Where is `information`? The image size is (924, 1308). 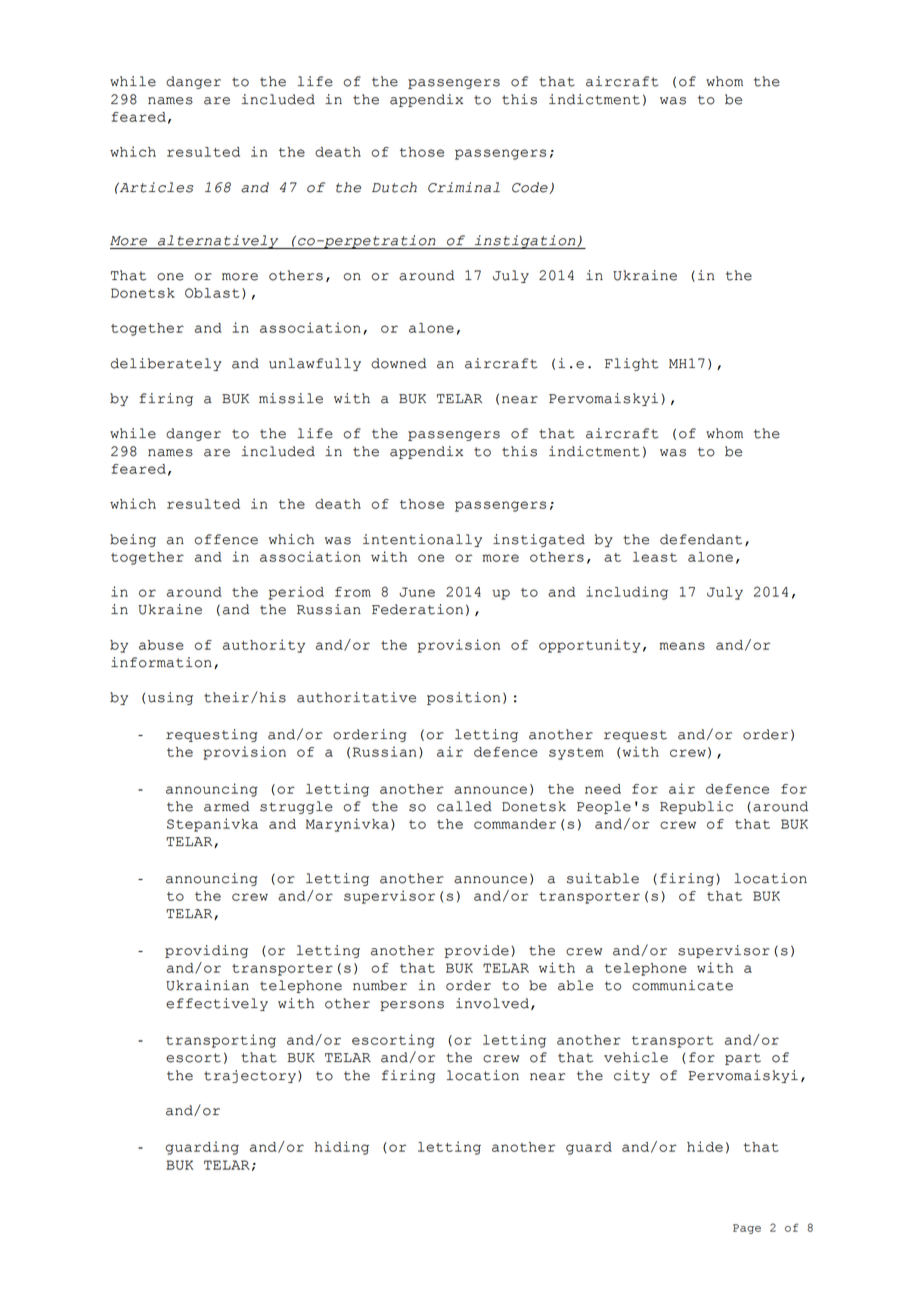 information is located at coordinates (161, 662).
